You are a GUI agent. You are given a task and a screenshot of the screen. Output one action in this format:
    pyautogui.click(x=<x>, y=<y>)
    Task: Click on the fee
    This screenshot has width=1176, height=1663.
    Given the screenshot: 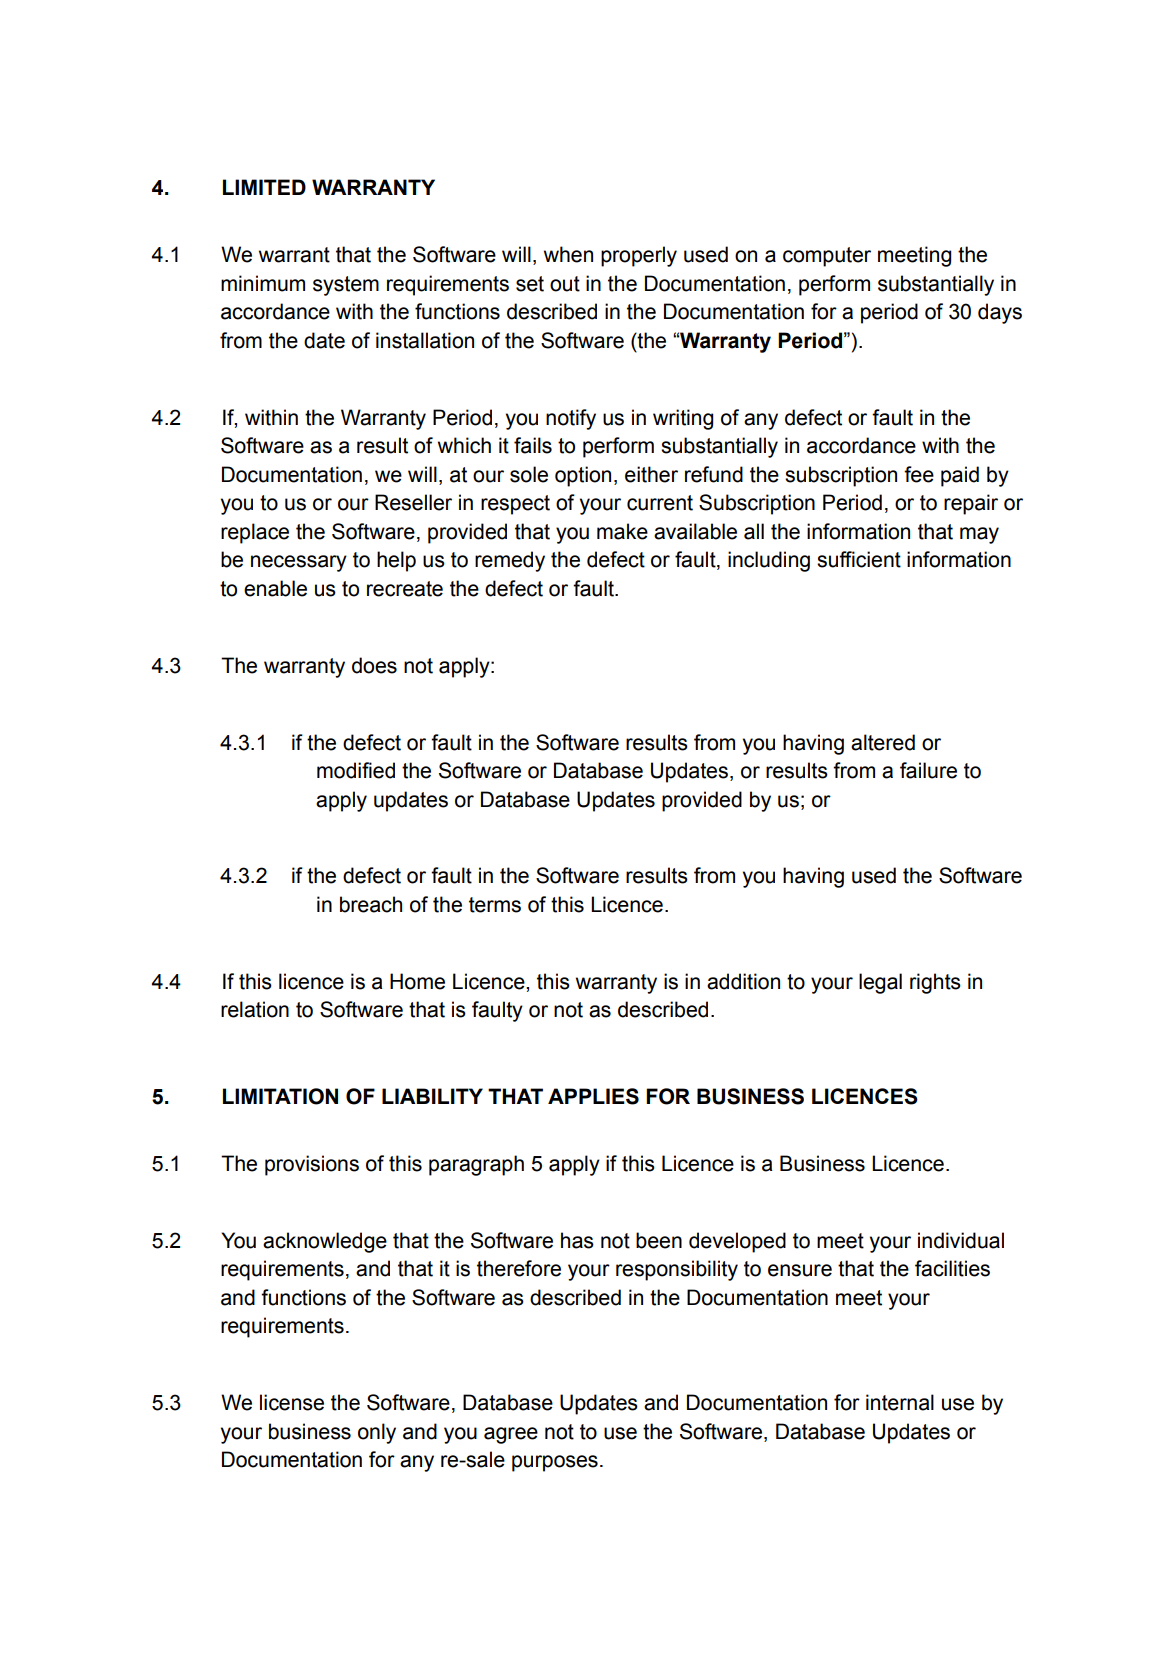 What is the action you would take?
    pyautogui.click(x=919, y=474)
